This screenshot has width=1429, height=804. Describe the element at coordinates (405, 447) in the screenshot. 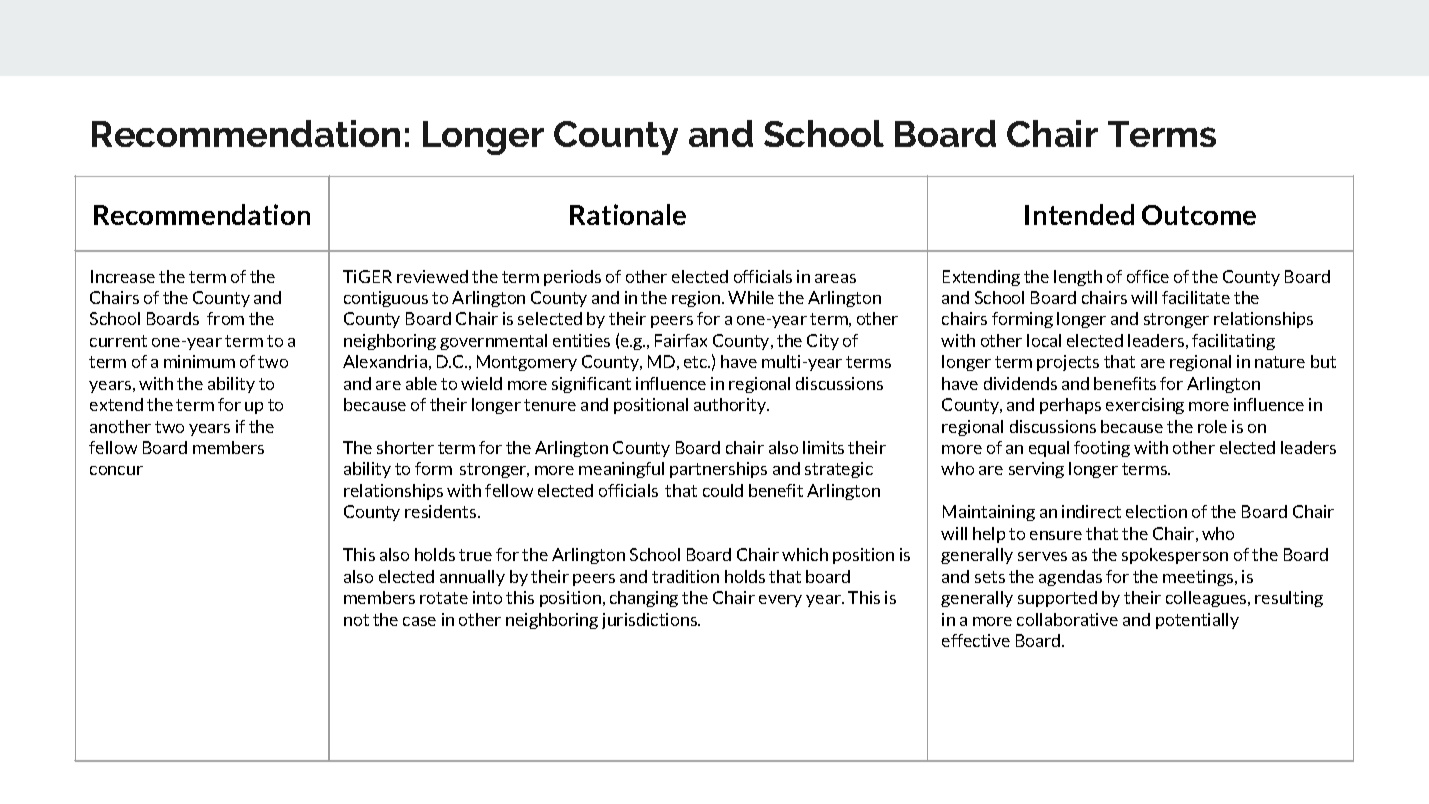

I see `shorter` at that location.
